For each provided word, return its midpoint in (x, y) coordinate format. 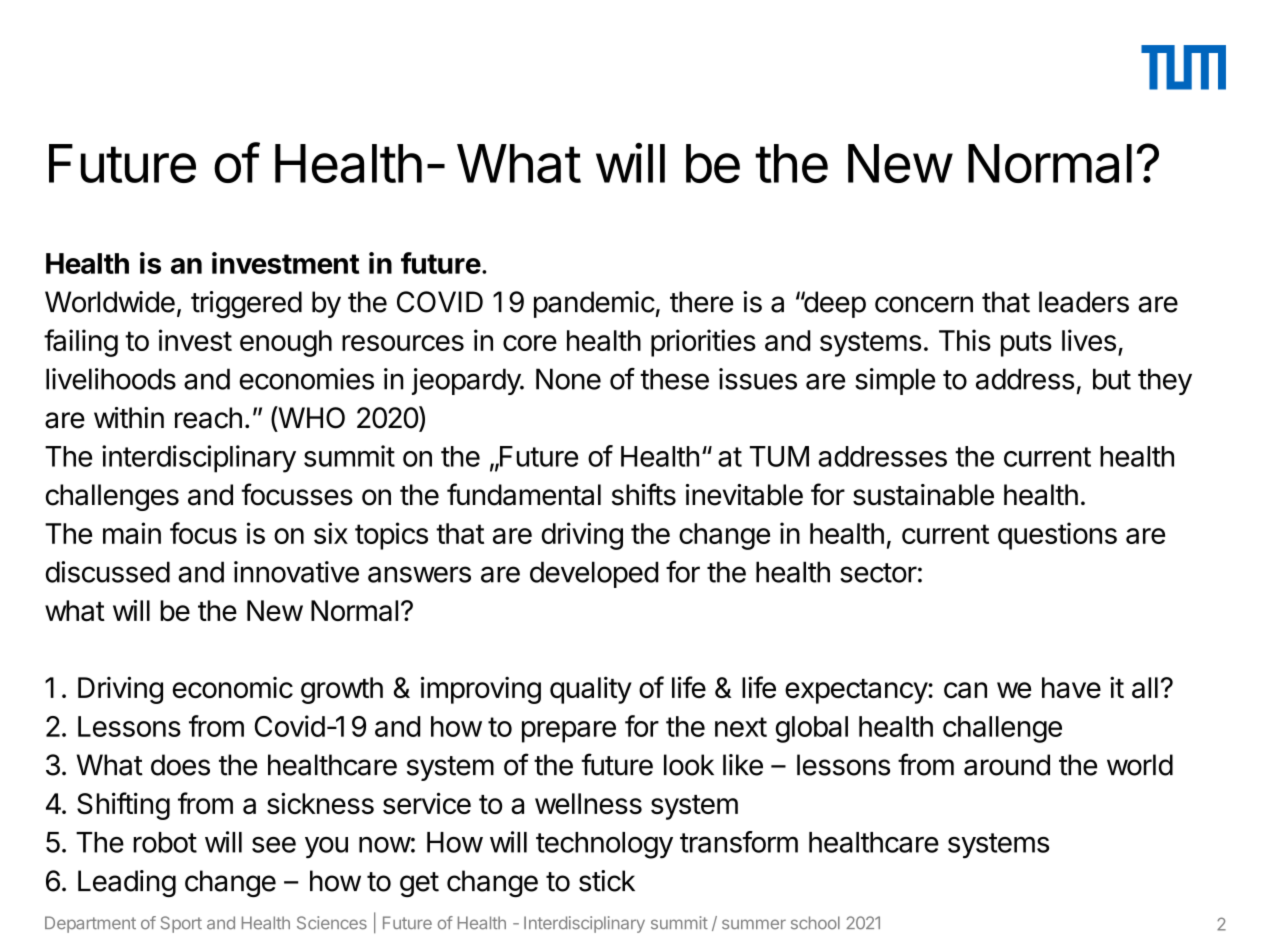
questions (1057, 536)
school (815, 923)
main (132, 533)
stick (607, 881)
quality (591, 690)
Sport (181, 924)
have (1071, 688)
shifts (644, 494)
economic (233, 687)
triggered (246, 304)
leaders (1084, 302)
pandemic (594, 304)
